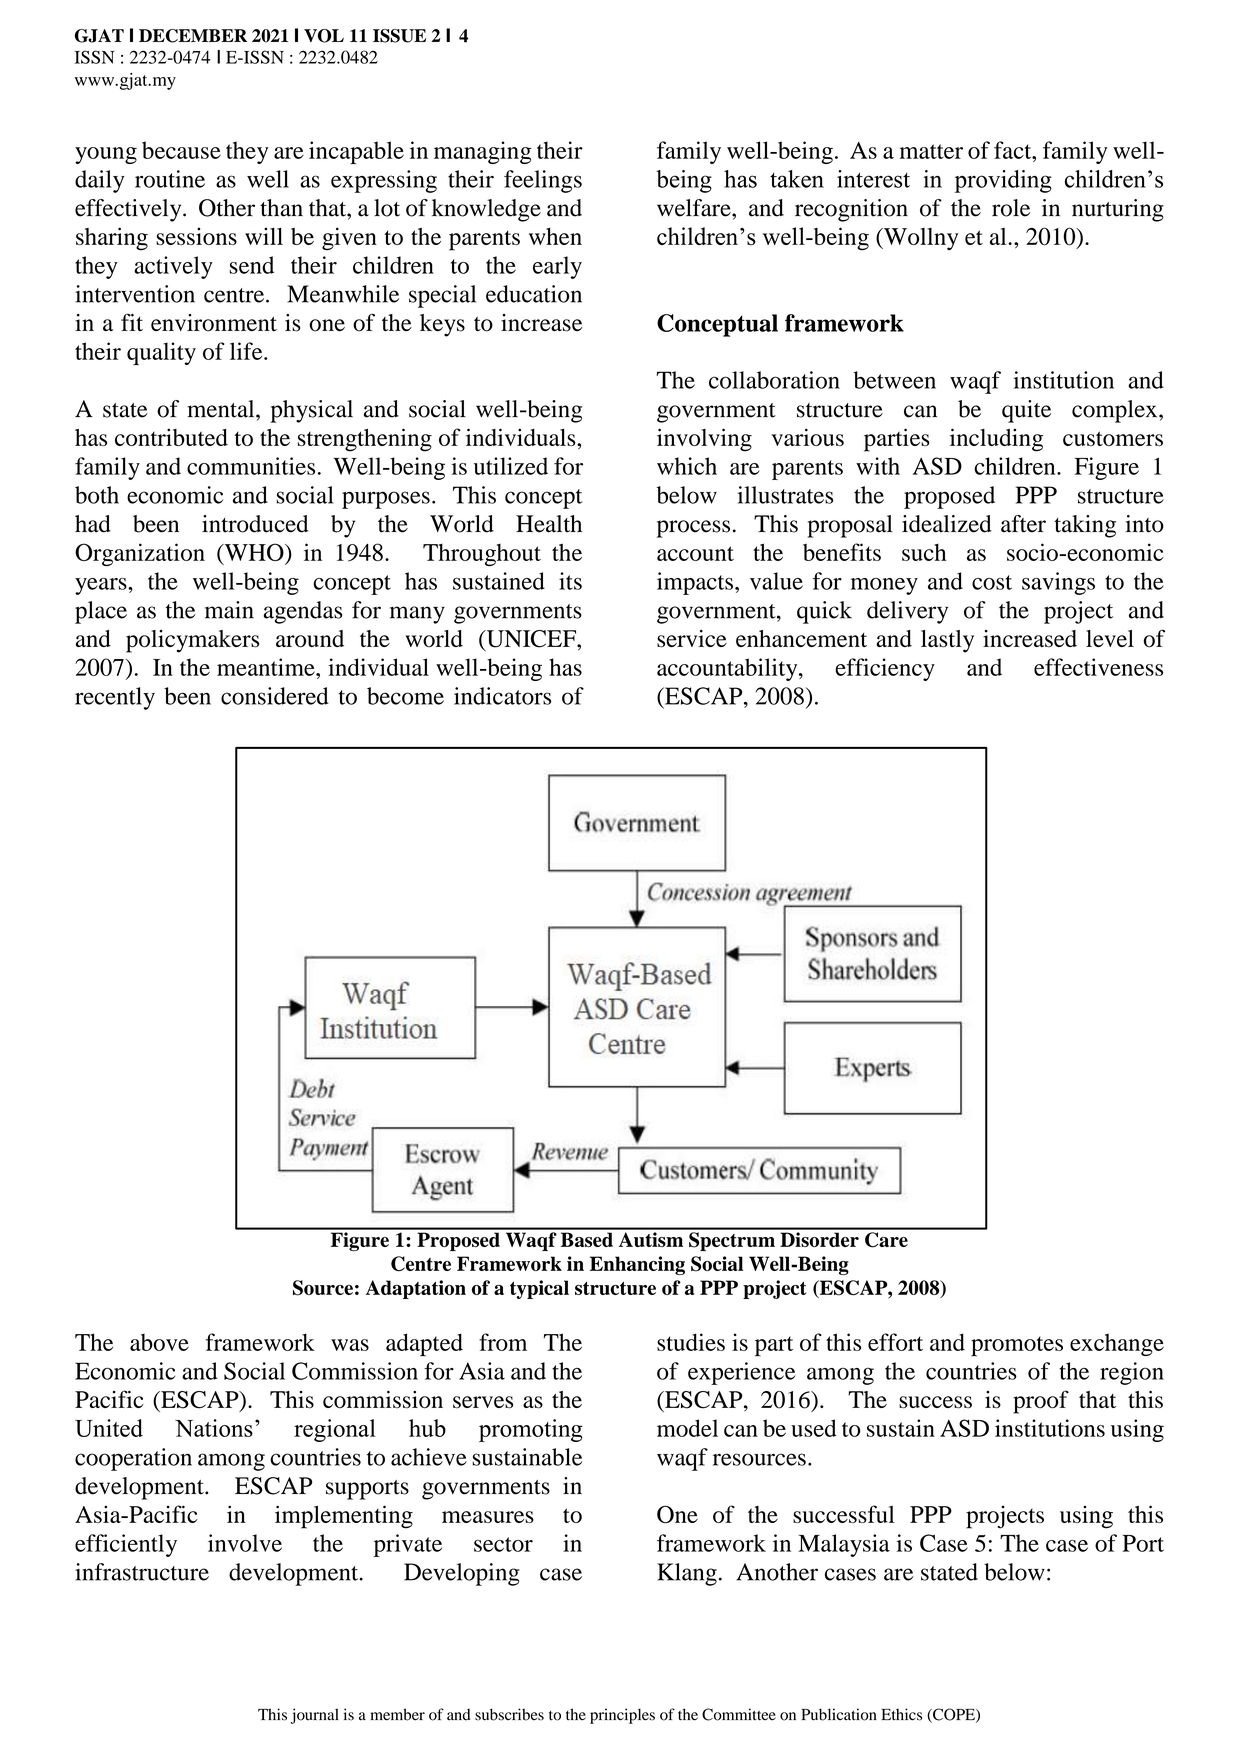  I want to click on principles, so click(622, 1716).
